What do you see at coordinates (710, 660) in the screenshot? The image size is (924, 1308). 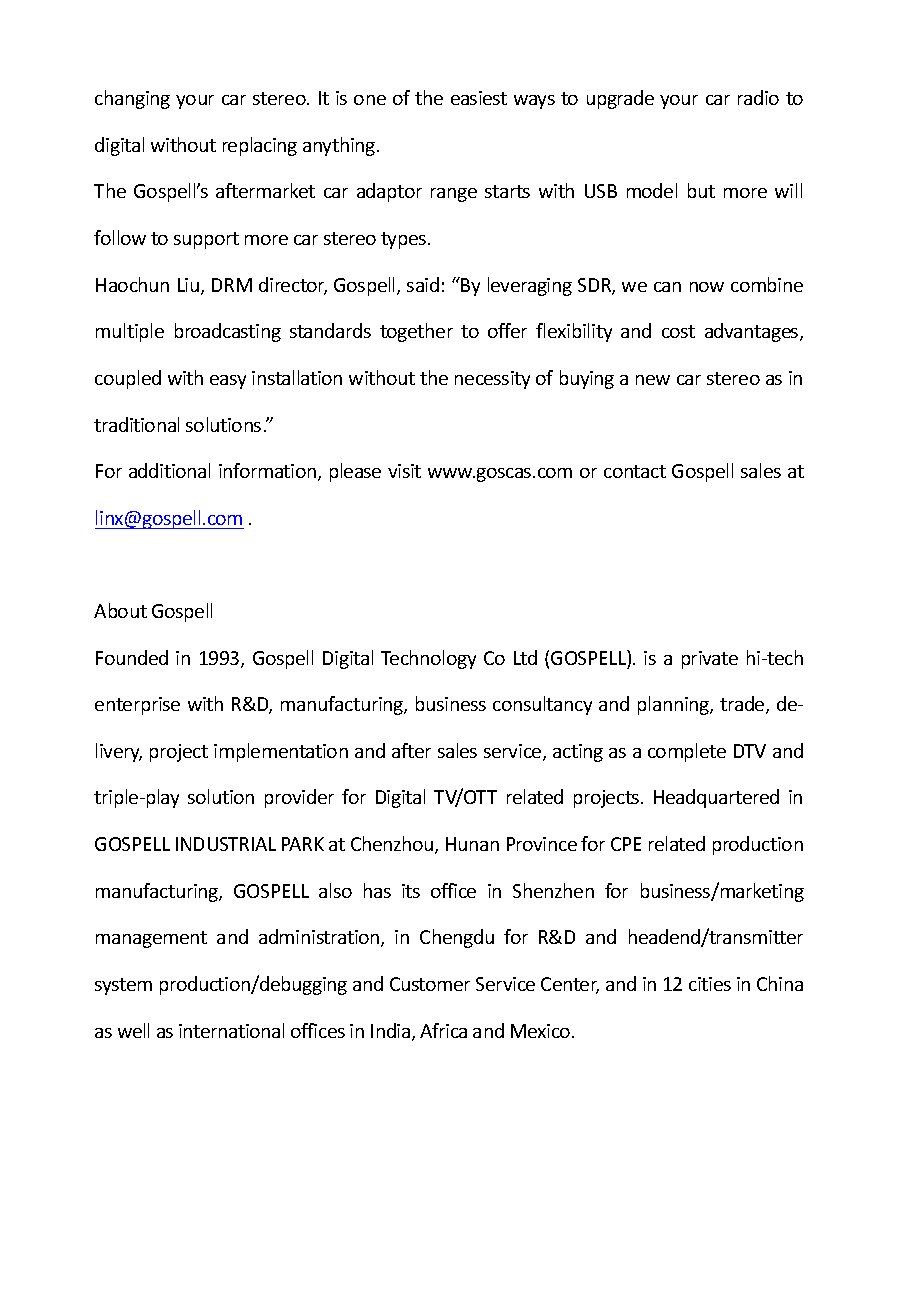 I see `private` at bounding box center [710, 660].
